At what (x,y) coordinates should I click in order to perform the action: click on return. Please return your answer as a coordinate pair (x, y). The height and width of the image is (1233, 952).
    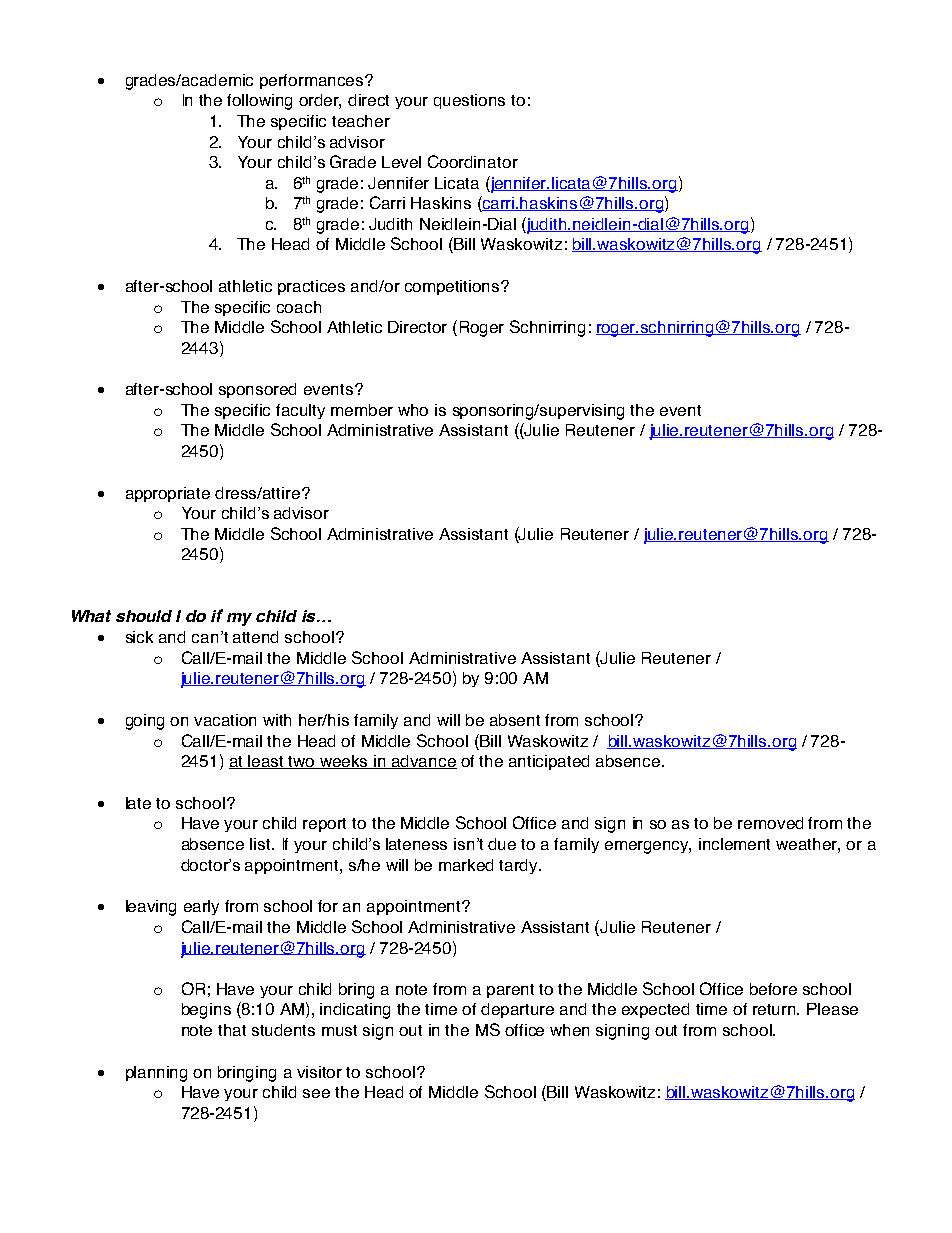
    Looking at the image, I should click on (775, 1009).
